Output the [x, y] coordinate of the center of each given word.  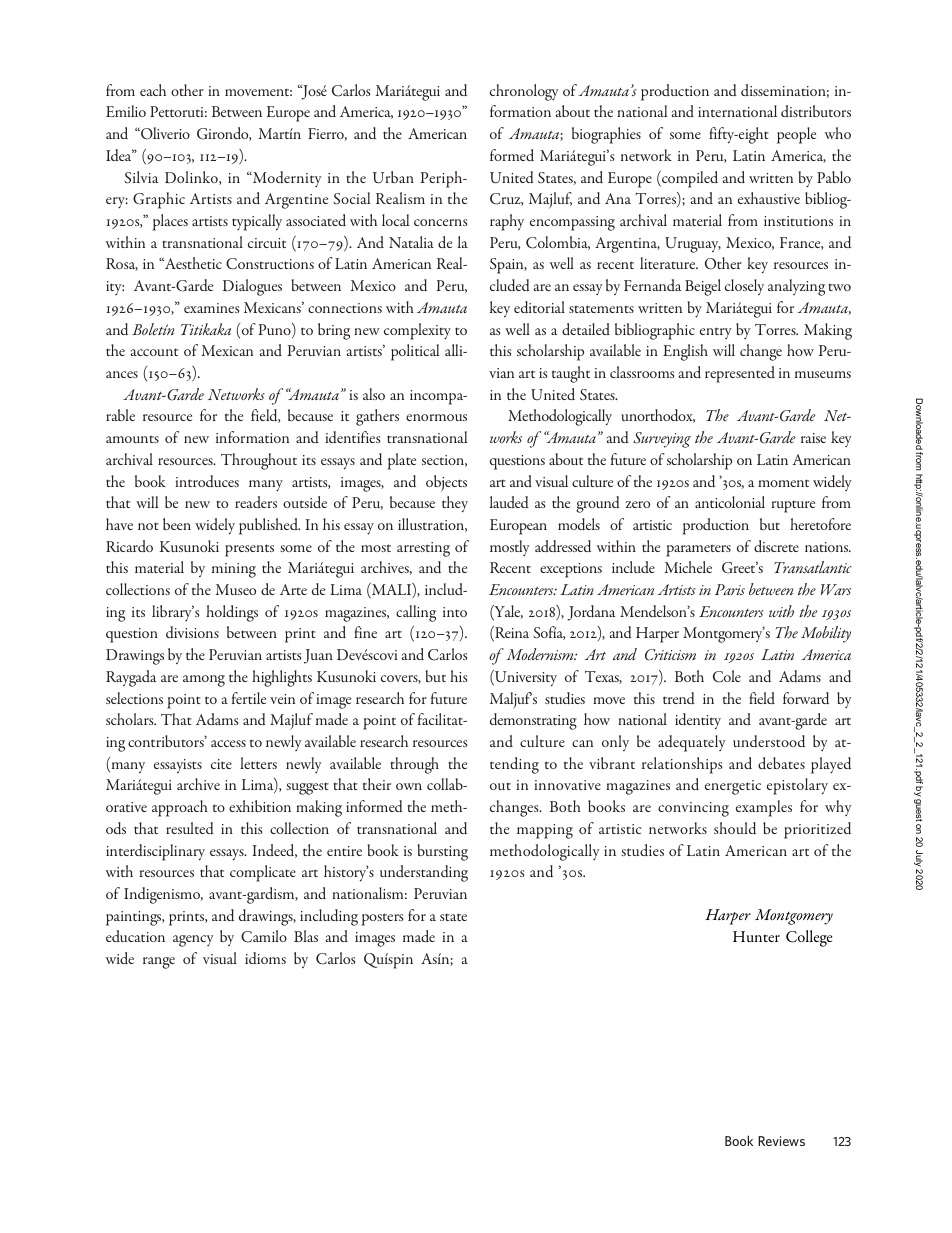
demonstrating [533, 721]
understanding [424, 873]
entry [715, 333]
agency [193, 941]
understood [769, 741]
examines [211, 308]
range [159, 963]
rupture [793, 506]
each [153, 90]
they [455, 504]
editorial [539, 307]
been [177, 524]
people [796, 135]
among [204, 681]
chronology [524, 92]
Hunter [756, 936]
